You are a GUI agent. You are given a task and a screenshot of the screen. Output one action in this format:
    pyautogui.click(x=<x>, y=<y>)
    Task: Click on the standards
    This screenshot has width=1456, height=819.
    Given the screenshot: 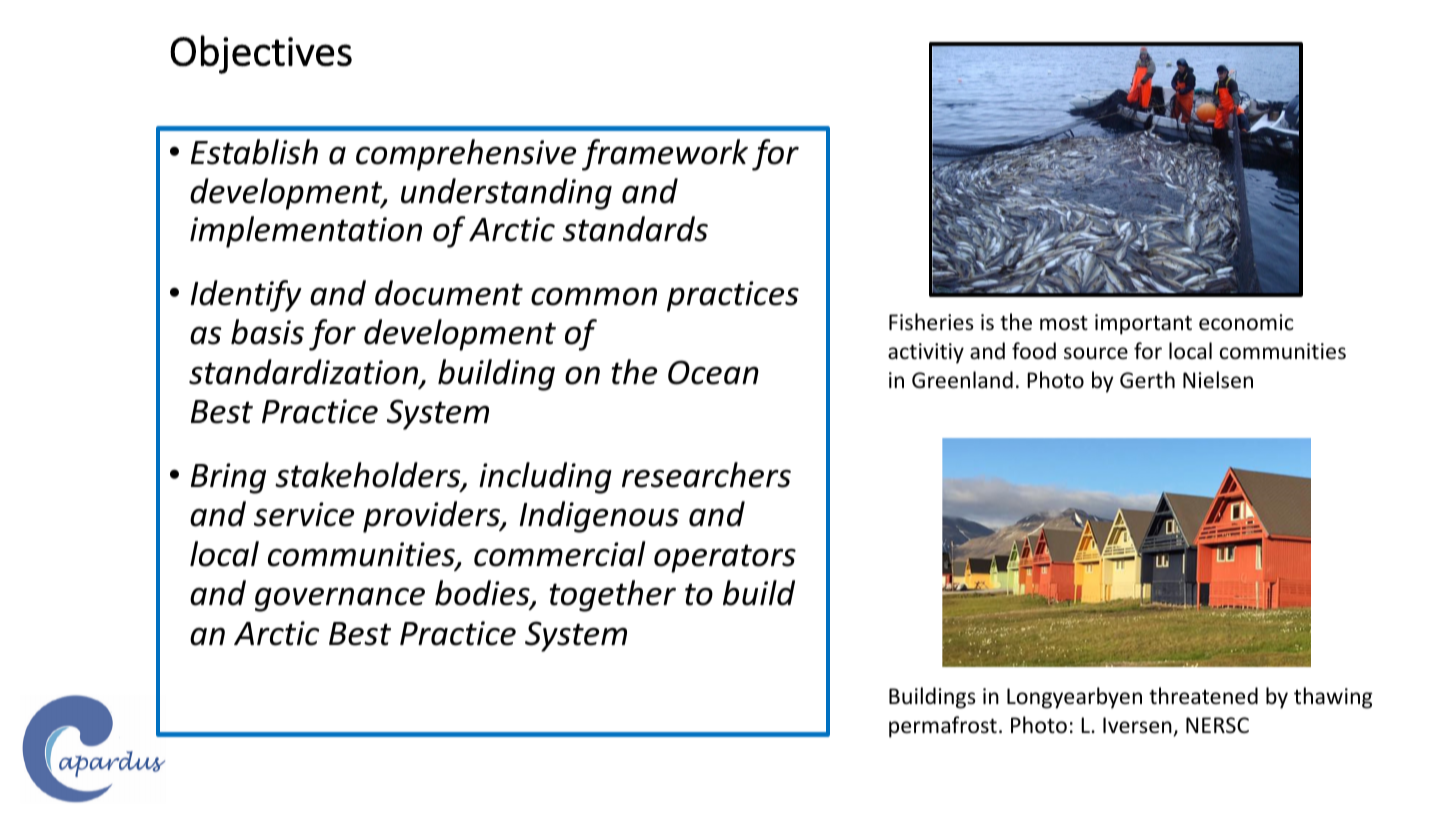 What is the action you would take?
    pyautogui.click(x=635, y=229)
